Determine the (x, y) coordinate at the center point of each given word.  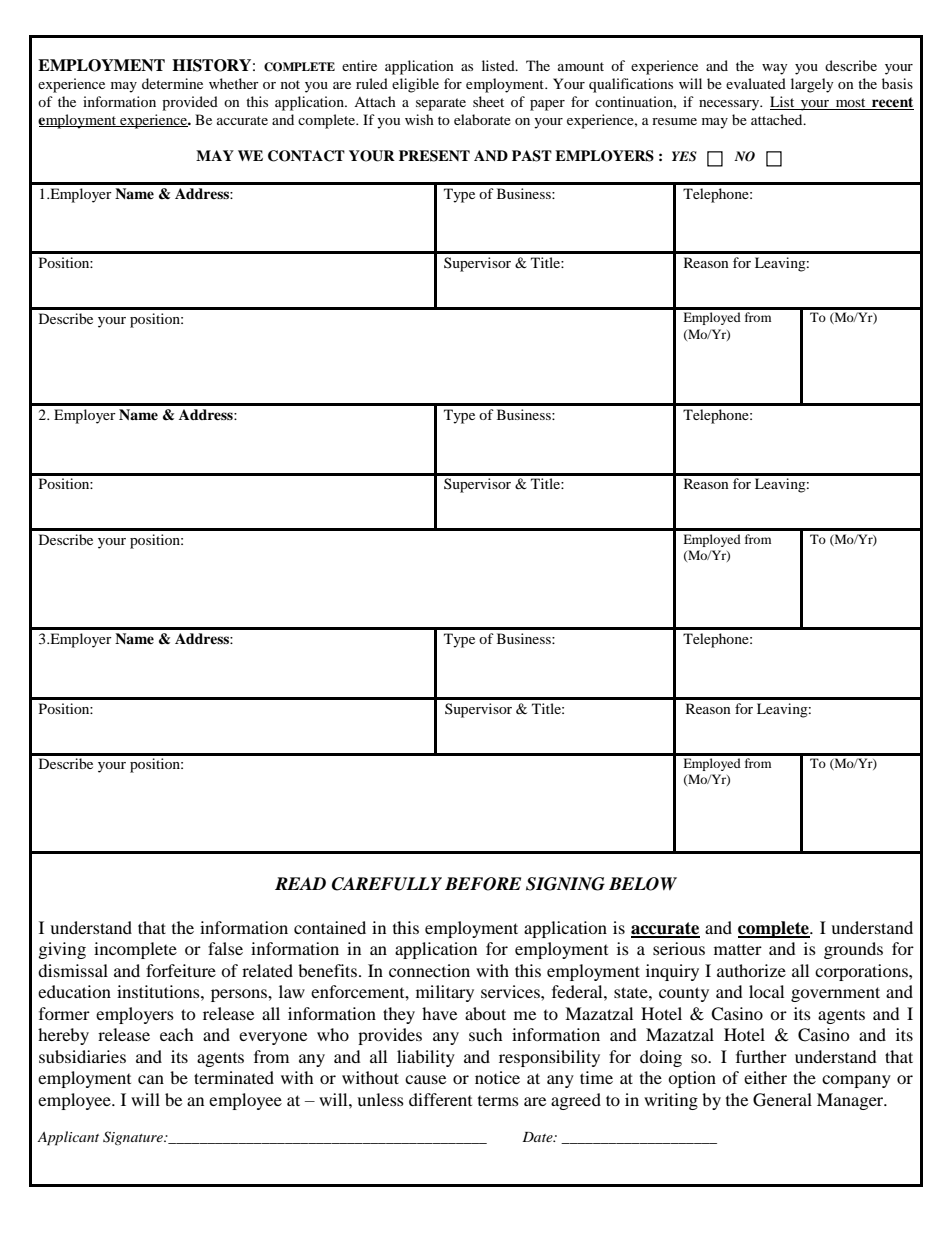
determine (172, 83)
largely (812, 85)
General (782, 1100)
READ (300, 883)
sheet (488, 101)
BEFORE (483, 884)
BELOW (643, 884)
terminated (234, 1077)
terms (498, 1101)
